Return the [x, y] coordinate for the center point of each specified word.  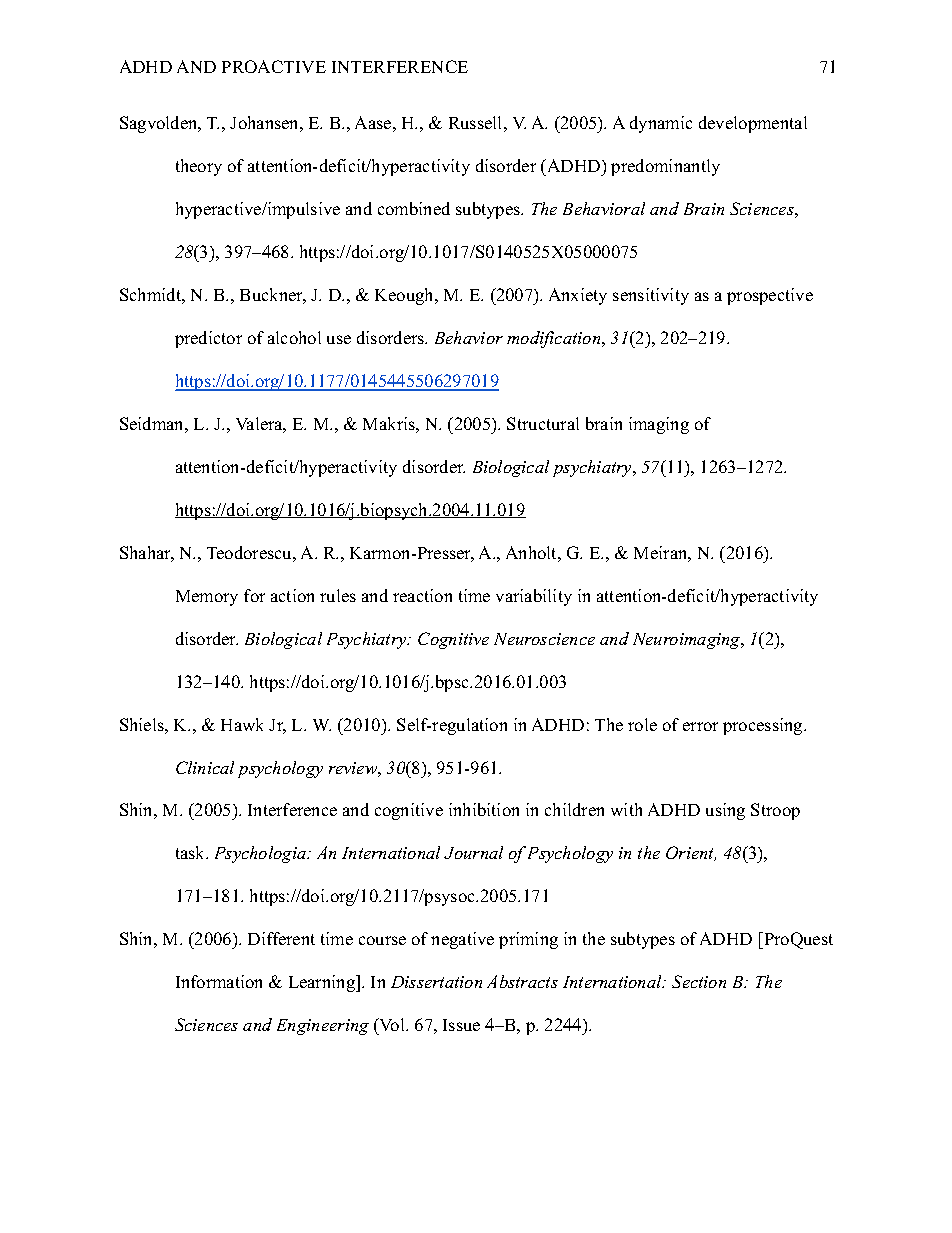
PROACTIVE [274, 66]
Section [699, 981]
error [700, 726]
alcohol [294, 337]
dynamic [661, 124]
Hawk [242, 724]
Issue [461, 1025]
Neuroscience [544, 639]
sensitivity [651, 296]
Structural [543, 423]
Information [219, 981]
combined [414, 208]
